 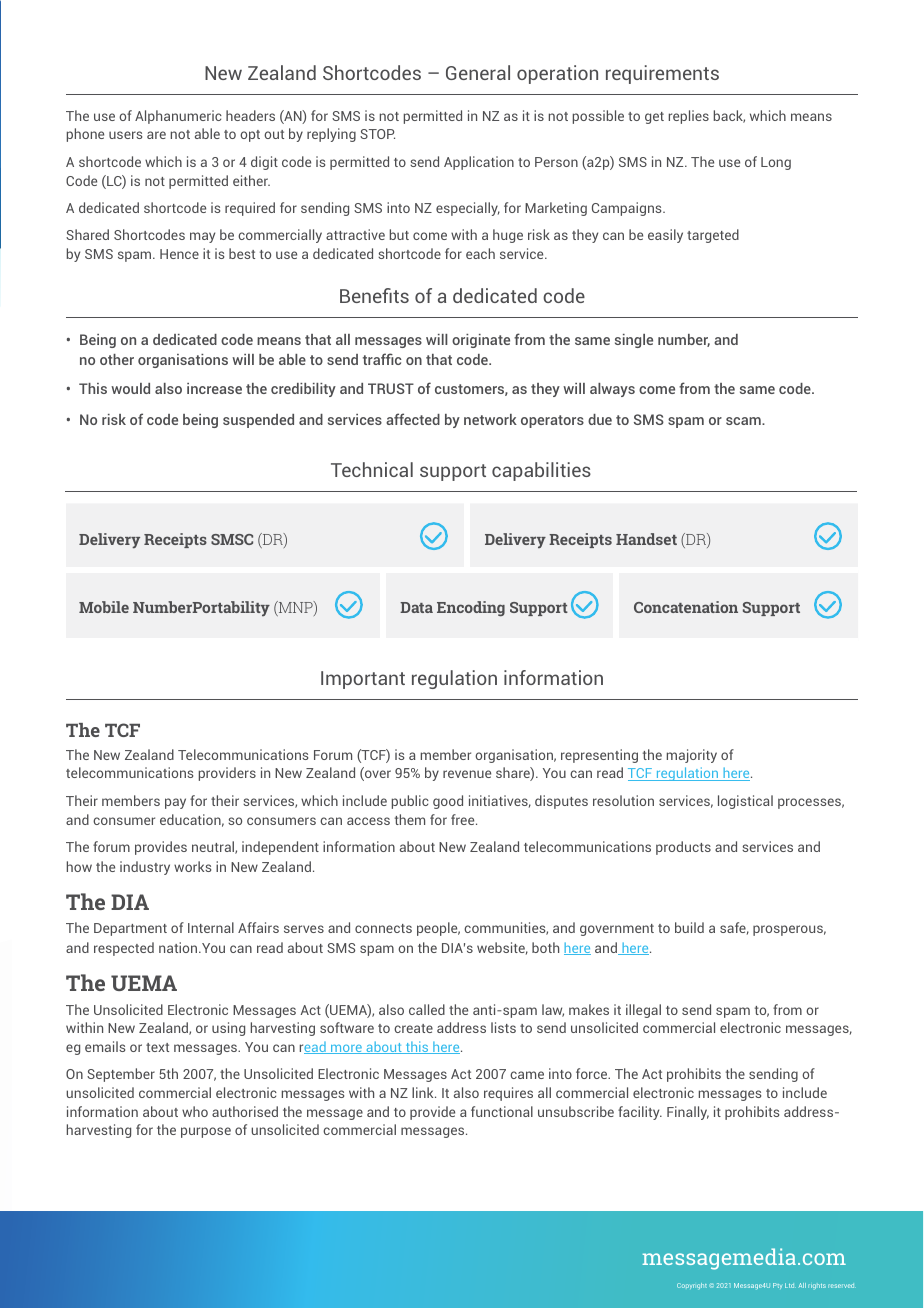 I want to click on STOP, so click(x=377, y=134).
